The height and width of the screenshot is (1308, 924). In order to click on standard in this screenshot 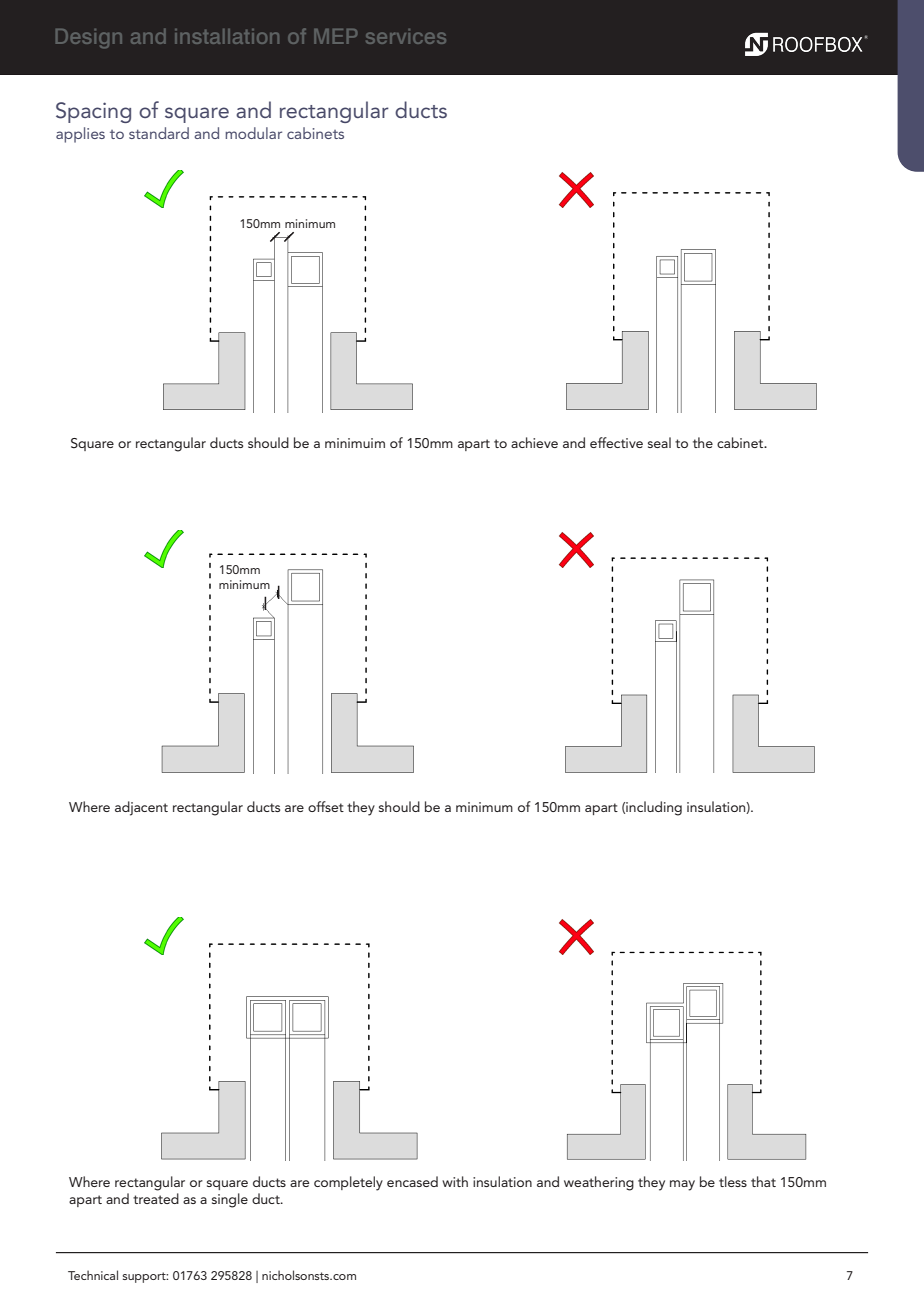, I will do `click(159, 133)`.
